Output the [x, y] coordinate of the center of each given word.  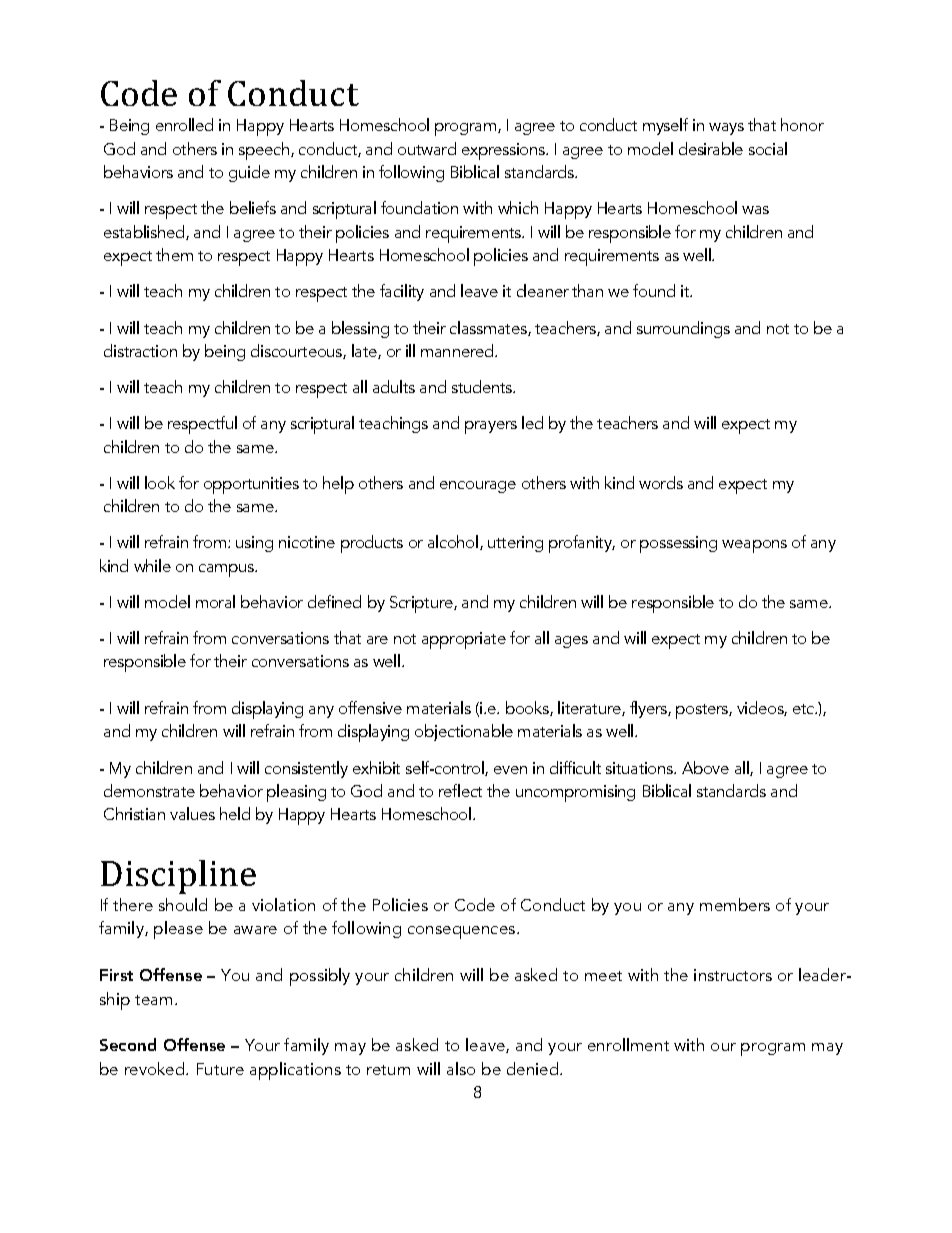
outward [427, 148]
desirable [711, 148]
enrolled [184, 124]
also [461, 1068]
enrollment [628, 1044]
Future [220, 1069]
